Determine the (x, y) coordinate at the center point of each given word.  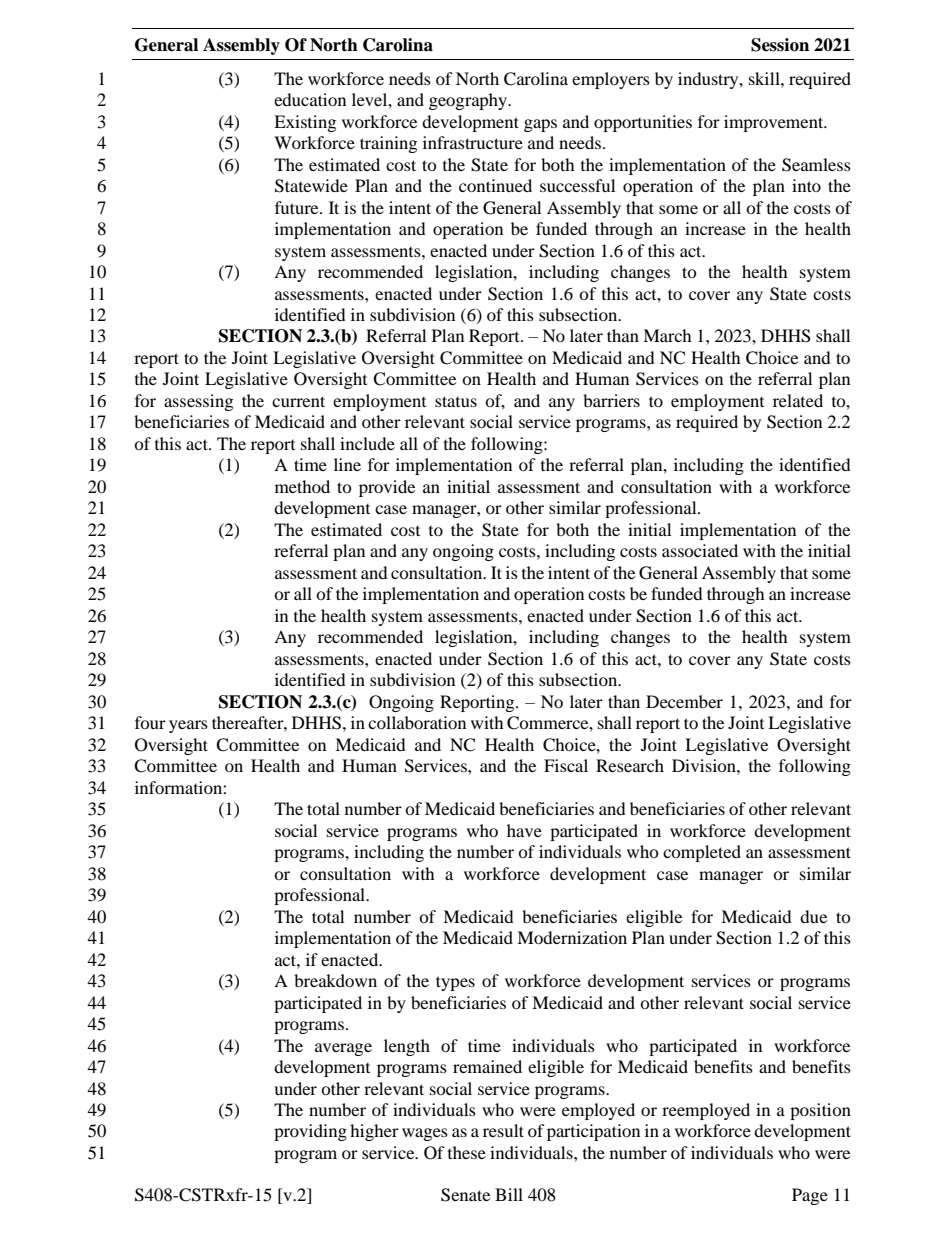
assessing (198, 402)
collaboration (417, 722)
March (667, 335)
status (456, 401)
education (310, 99)
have (524, 830)
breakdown (335, 980)
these (467, 1152)
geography (469, 101)
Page (810, 1196)
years (188, 726)
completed (702, 853)
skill (765, 78)
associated (700, 550)
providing (310, 1132)
